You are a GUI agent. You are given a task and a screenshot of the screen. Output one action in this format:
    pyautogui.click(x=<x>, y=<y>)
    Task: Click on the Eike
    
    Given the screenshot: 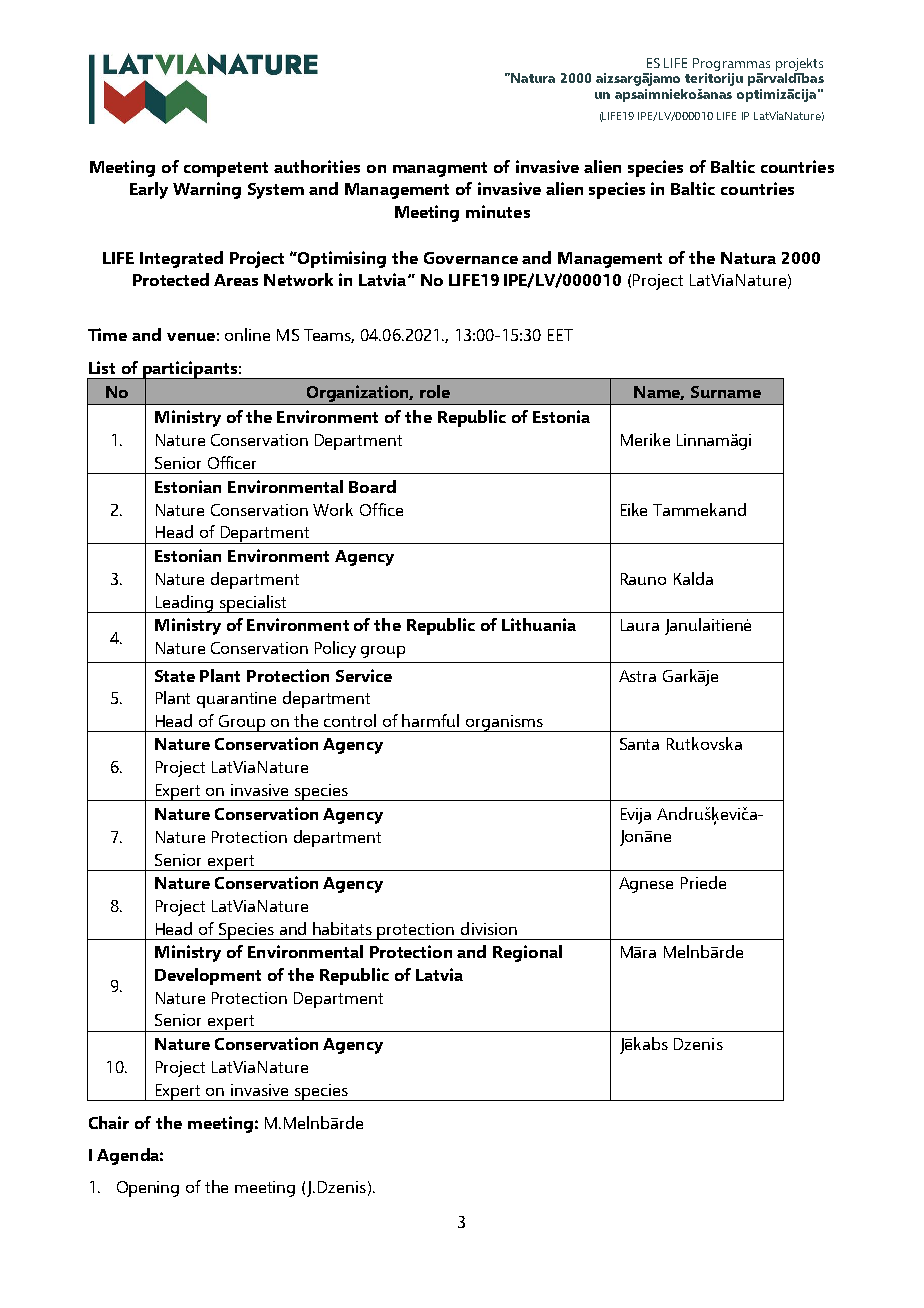 What is the action you would take?
    pyautogui.click(x=634, y=509)
